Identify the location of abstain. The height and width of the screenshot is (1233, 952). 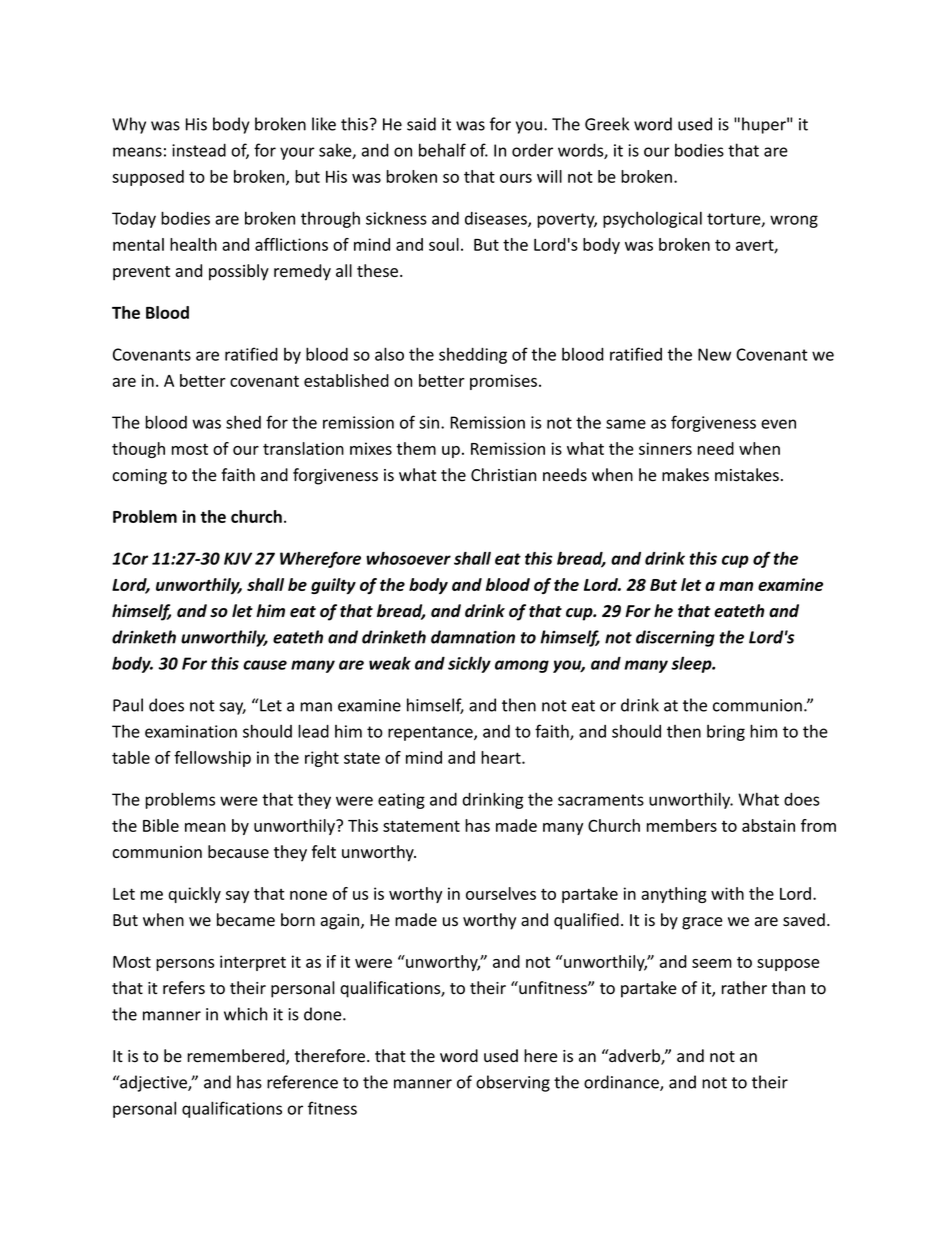
(768, 825).
